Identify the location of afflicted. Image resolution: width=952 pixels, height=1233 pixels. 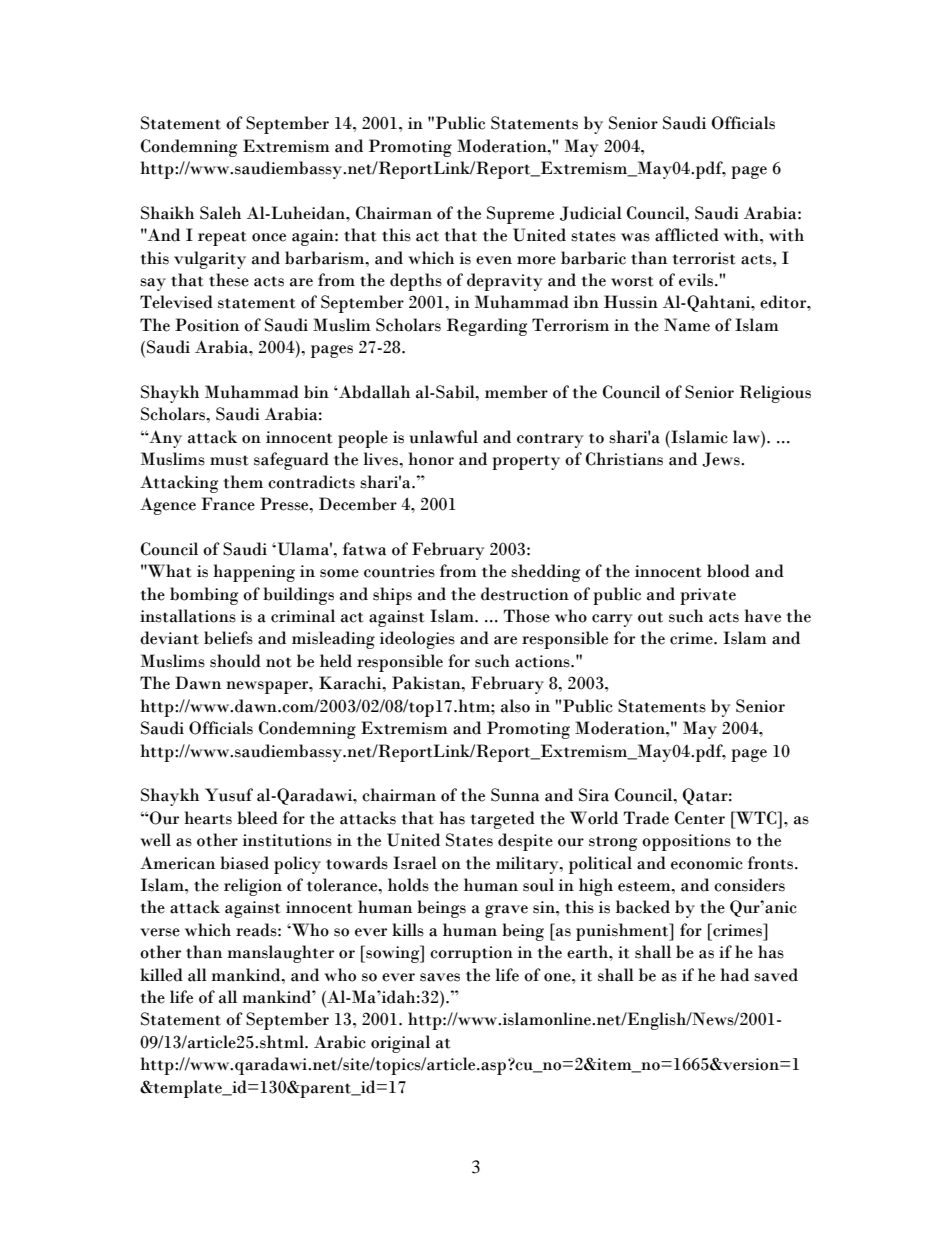
(687, 235).
